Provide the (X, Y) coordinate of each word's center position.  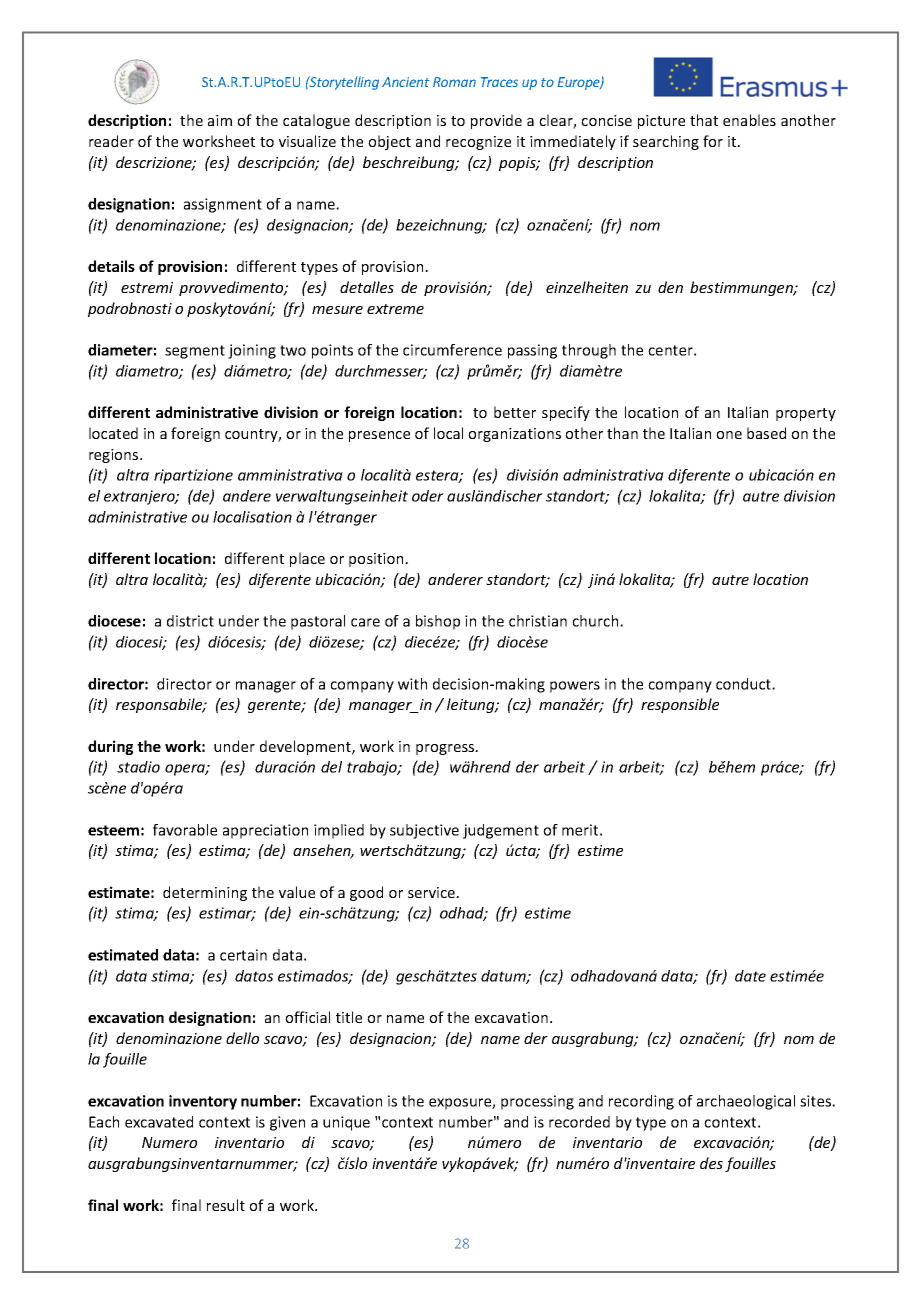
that (704, 120)
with (412, 684)
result (226, 1205)
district (190, 621)
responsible (680, 705)
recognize (478, 143)
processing (537, 1102)
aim (220, 120)
